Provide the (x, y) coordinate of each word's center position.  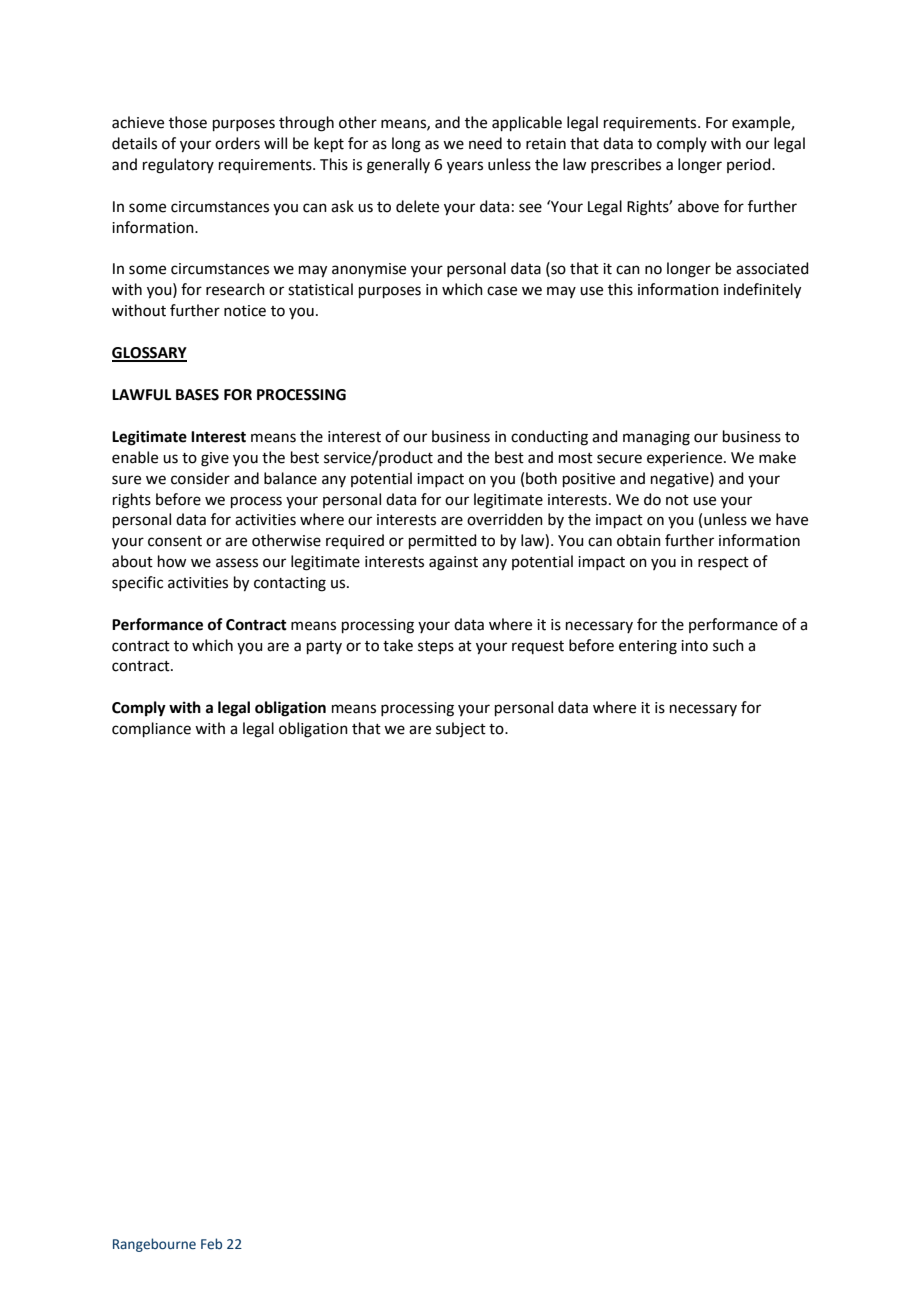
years (465, 167)
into (694, 646)
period (750, 165)
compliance (151, 729)
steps (436, 647)
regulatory (178, 166)
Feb (211, 1243)
